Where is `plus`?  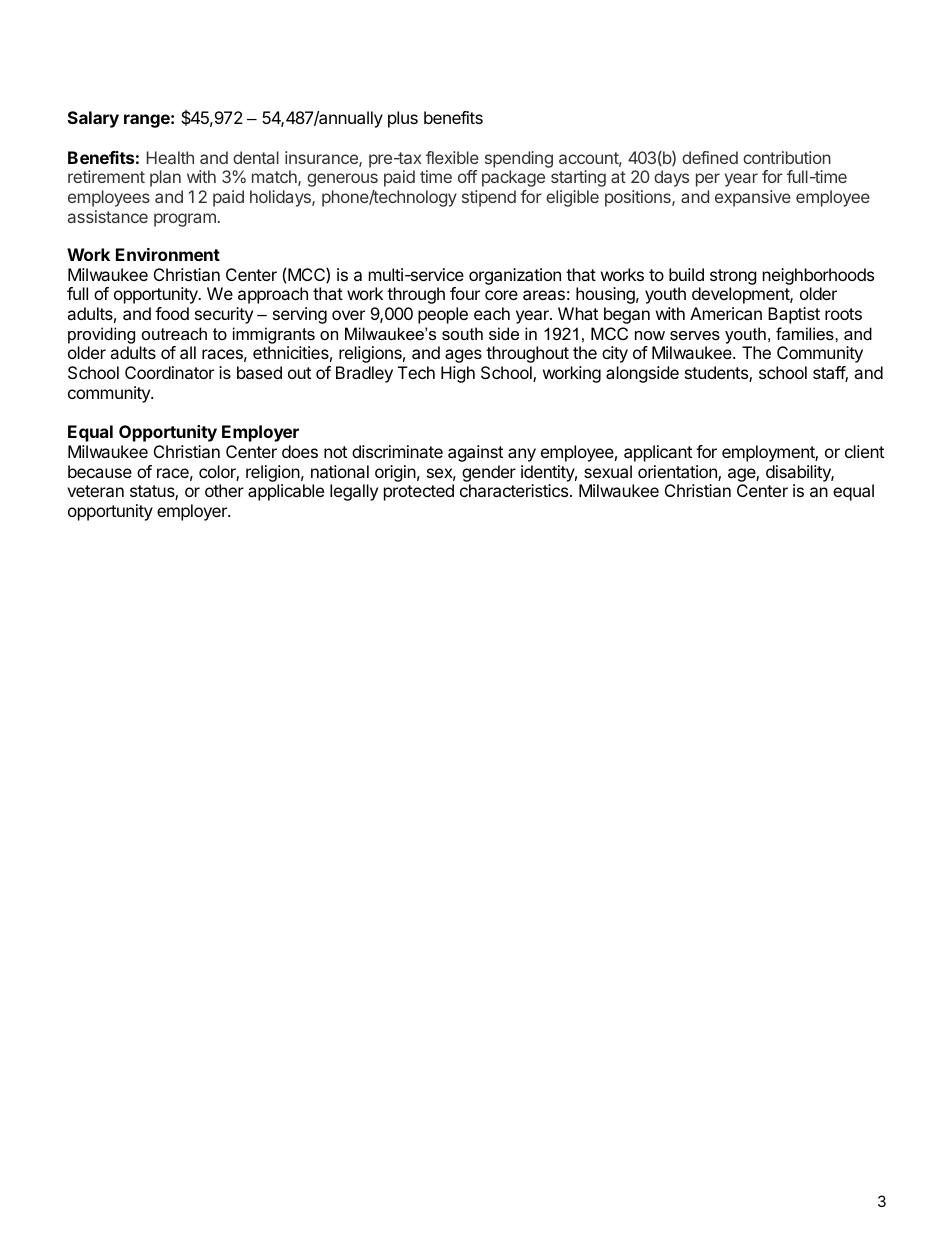
plus is located at coordinates (403, 119).
